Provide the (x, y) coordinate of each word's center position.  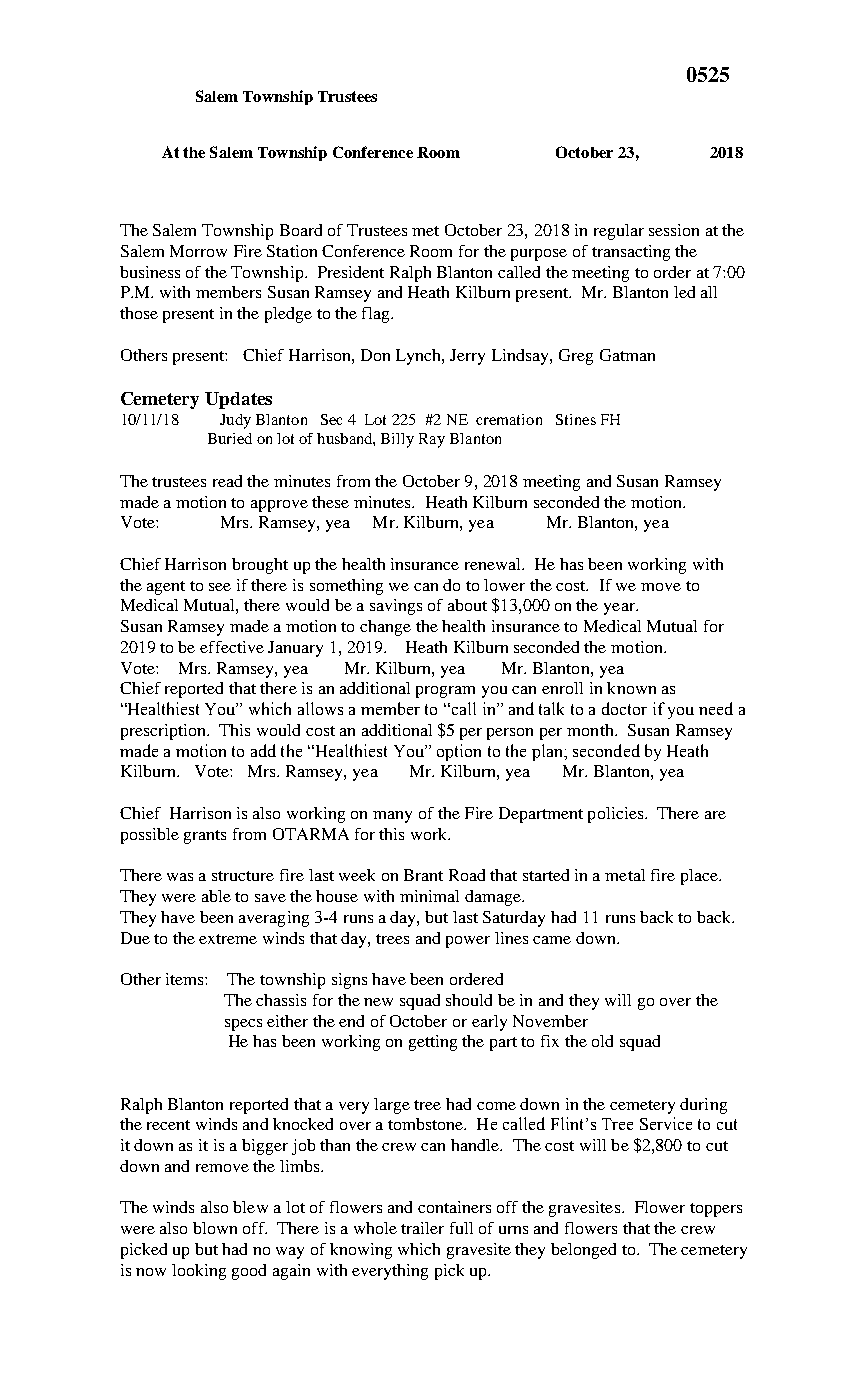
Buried (230, 438)
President (351, 272)
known (631, 688)
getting (433, 1043)
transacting (631, 253)
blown (215, 1228)
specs (243, 1025)
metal (625, 875)
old (602, 1041)
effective (232, 647)
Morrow (198, 251)
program (445, 692)
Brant (423, 875)
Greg (576, 357)
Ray (432, 440)
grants (205, 837)
